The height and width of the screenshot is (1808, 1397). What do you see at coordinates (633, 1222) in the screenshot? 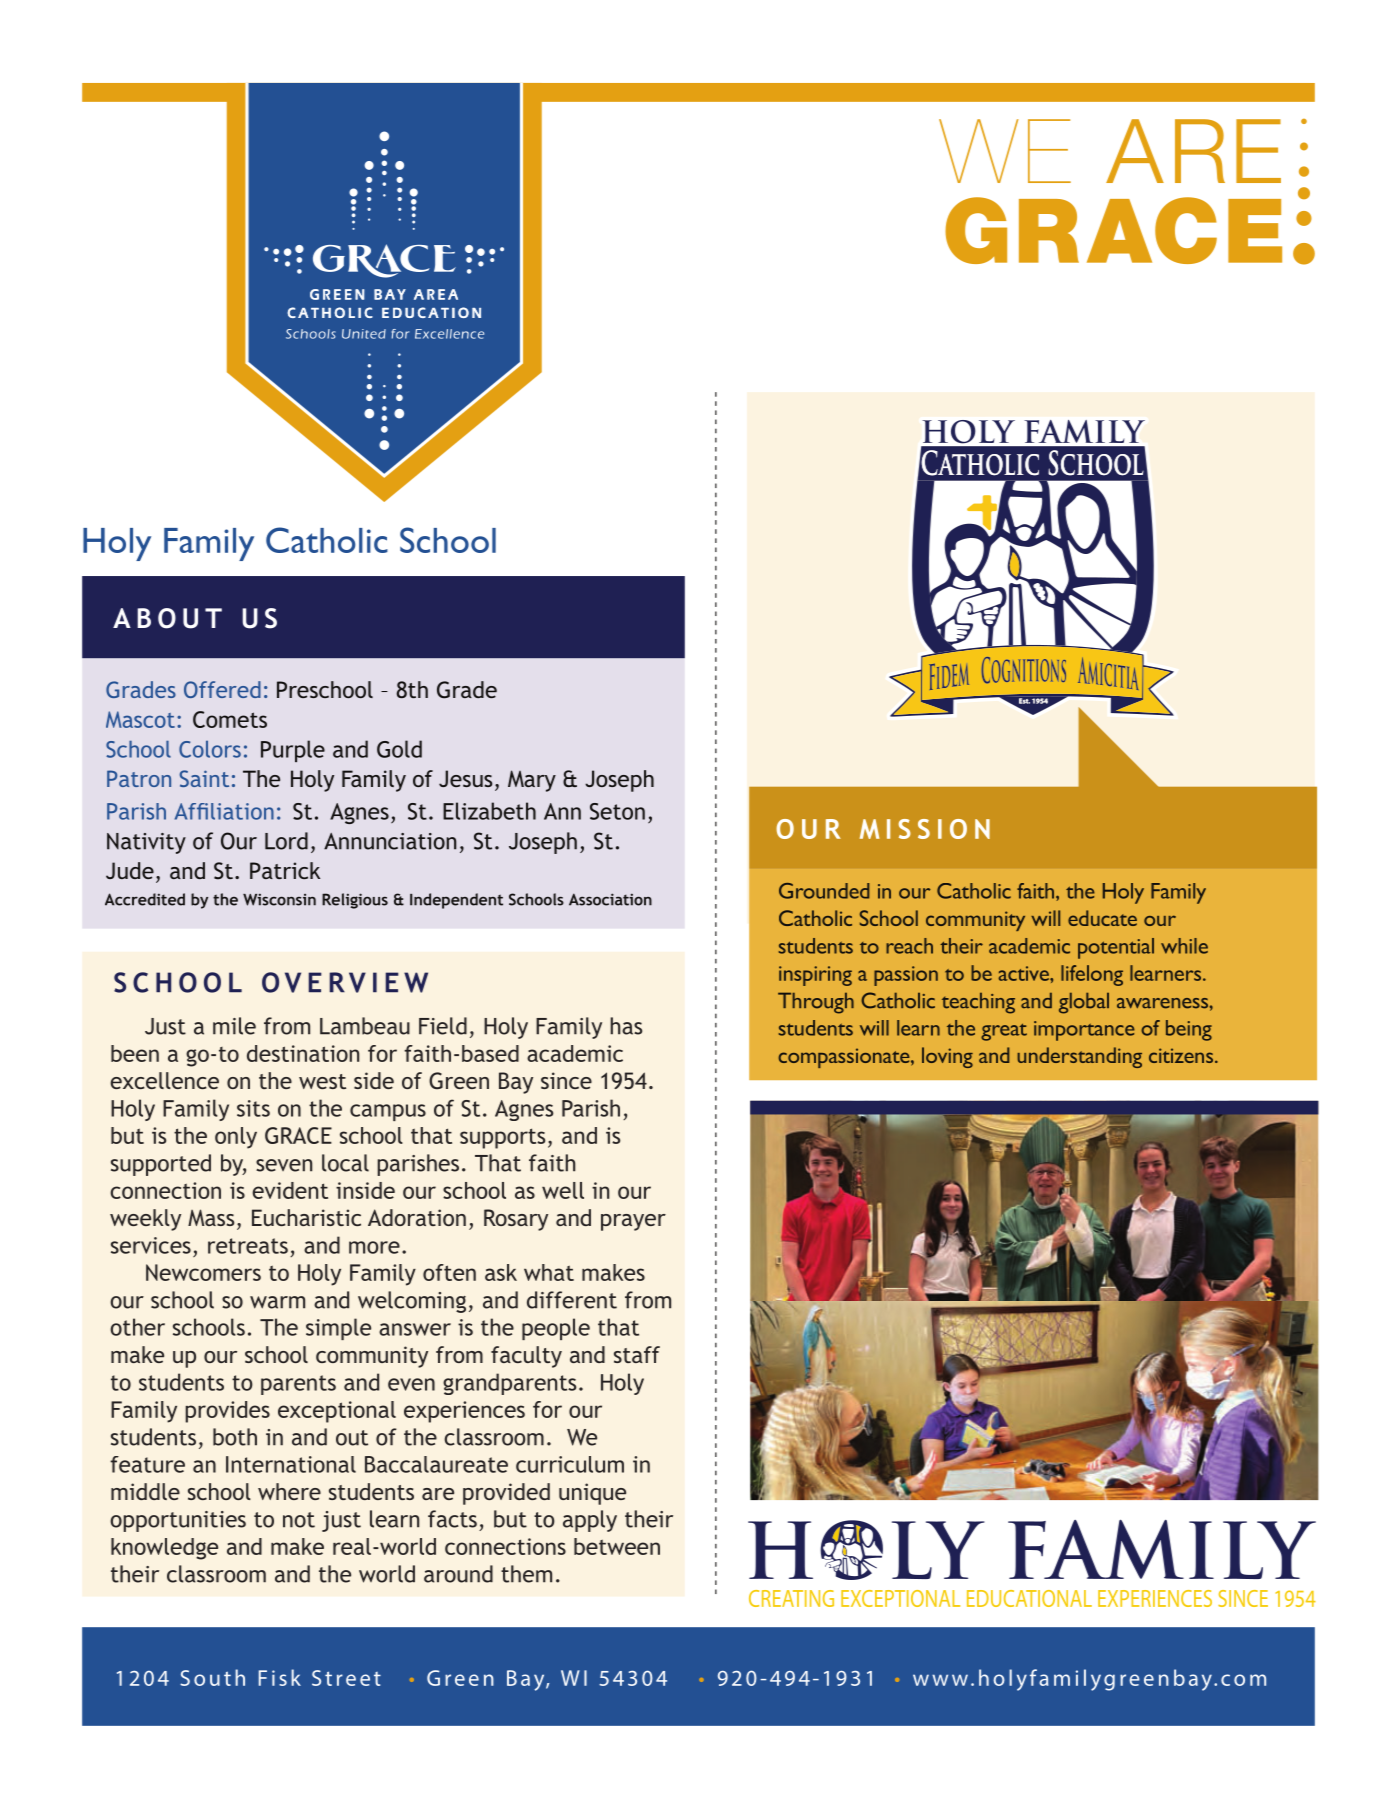
I see `prayer` at bounding box center [633, 1222].
